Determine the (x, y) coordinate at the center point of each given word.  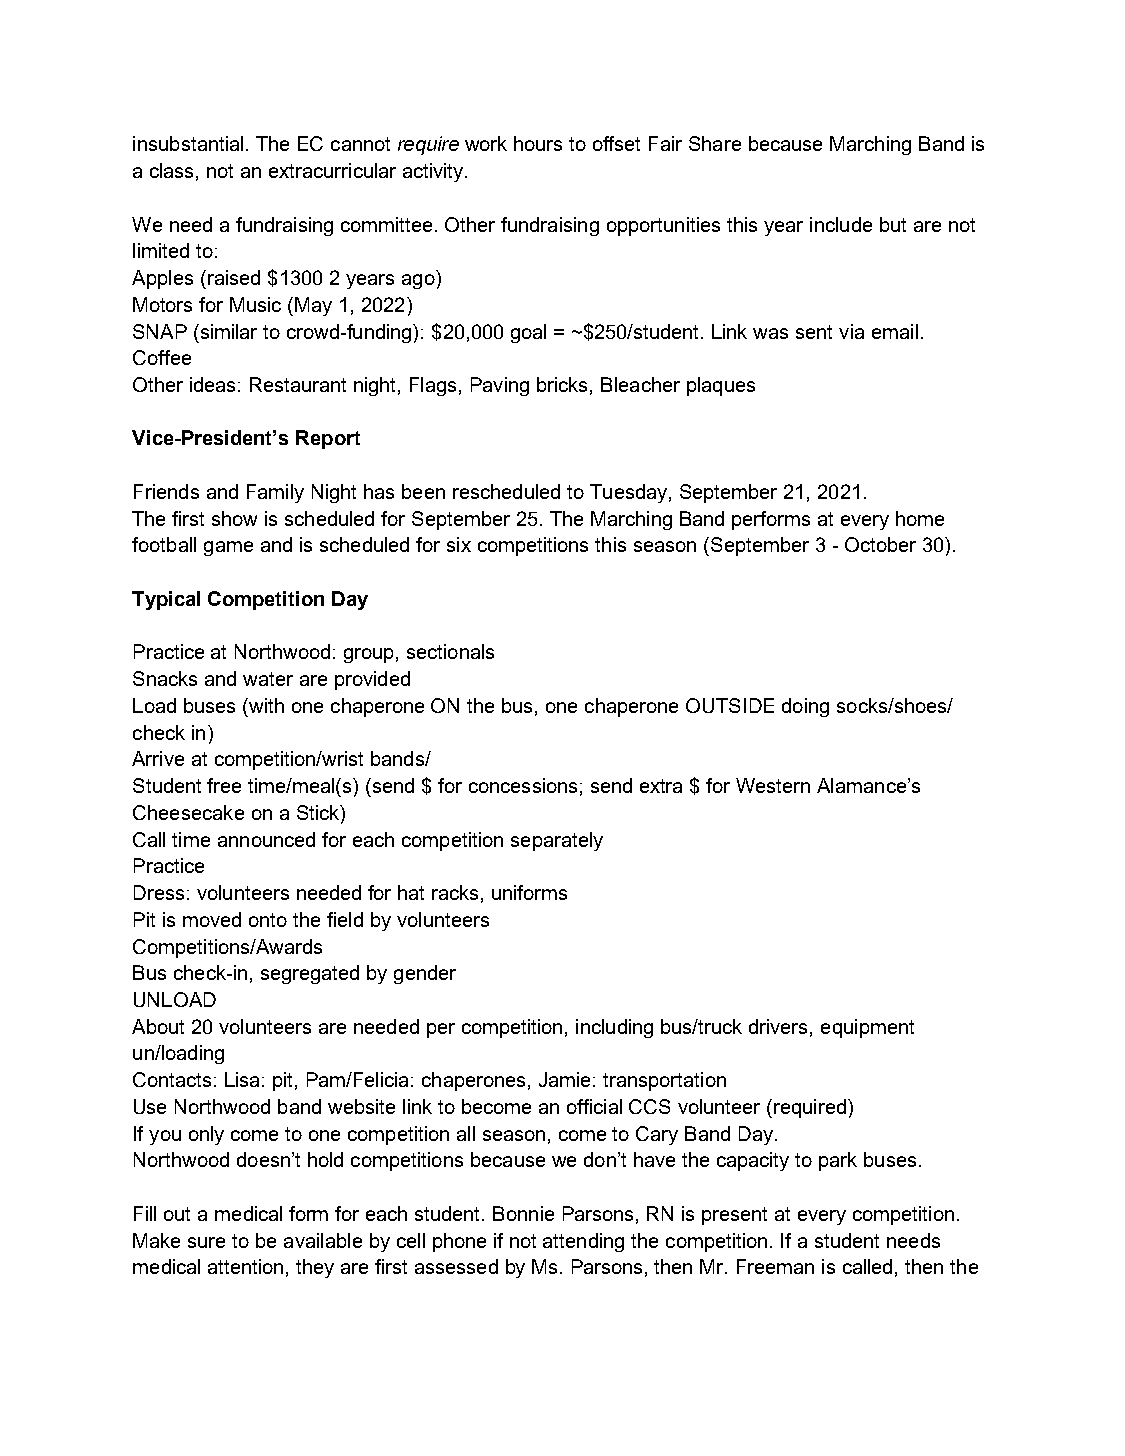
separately (557, 841)
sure (206, 1242)
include (841, 224)
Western (773, 785)
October (880, 544)
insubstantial (188, 143)
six (459, 544)
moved (212, 919)
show (234, 518)
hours (538, 143)
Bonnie (523, 1213)
